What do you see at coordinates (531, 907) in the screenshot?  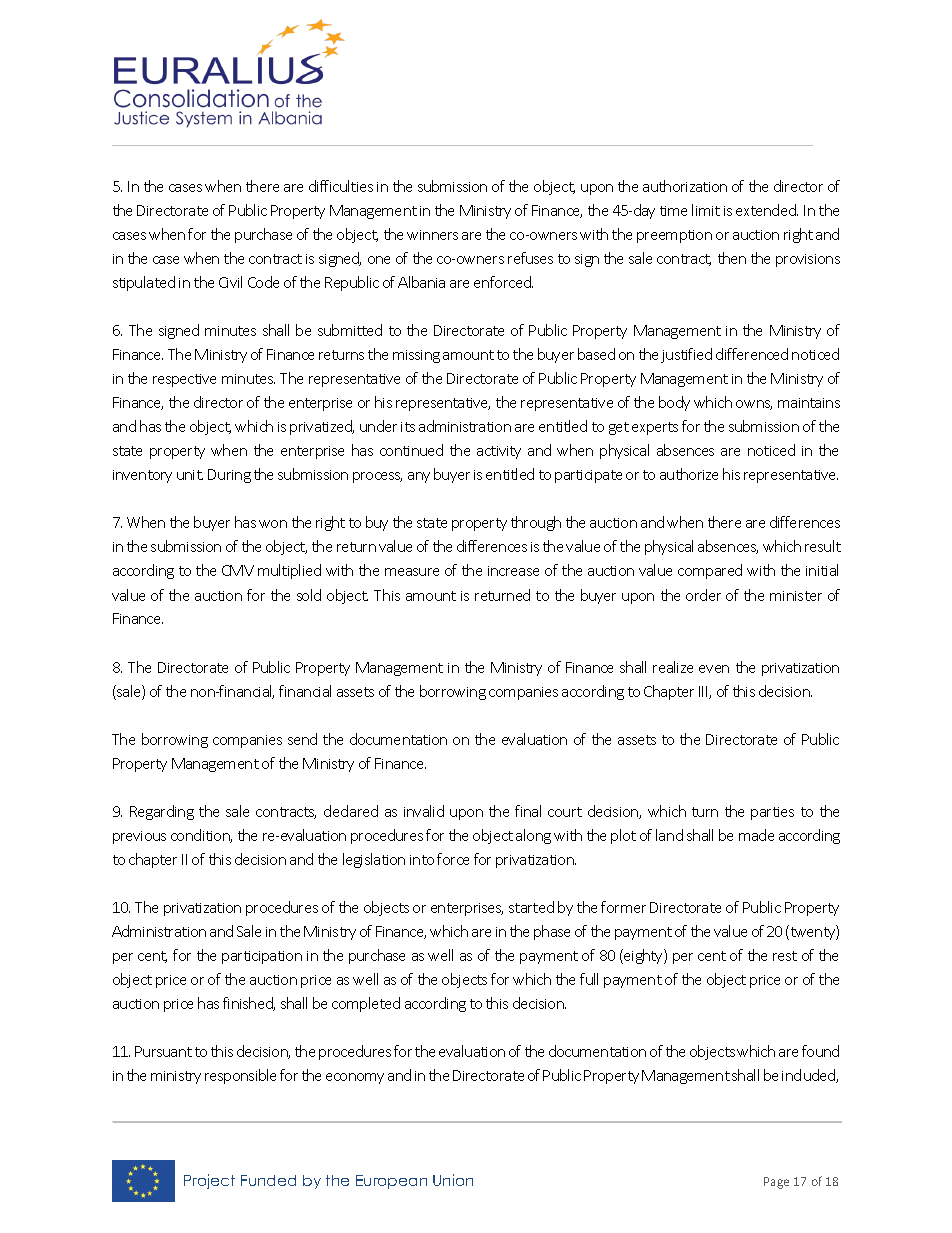 I see `started` at bounding box center [531, 907].
